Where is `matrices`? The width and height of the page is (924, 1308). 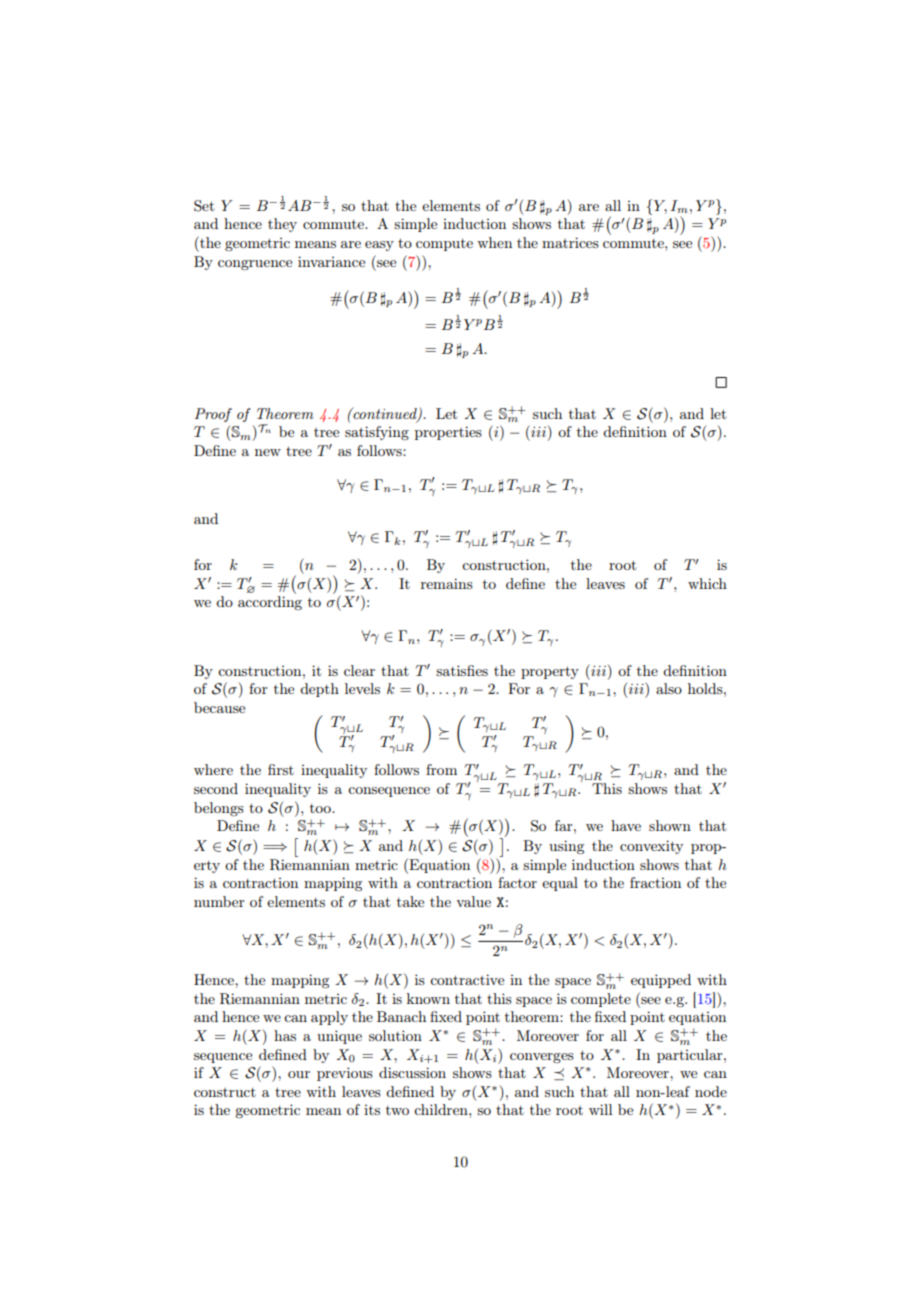
matrices is located at coordinates (570, 242).
